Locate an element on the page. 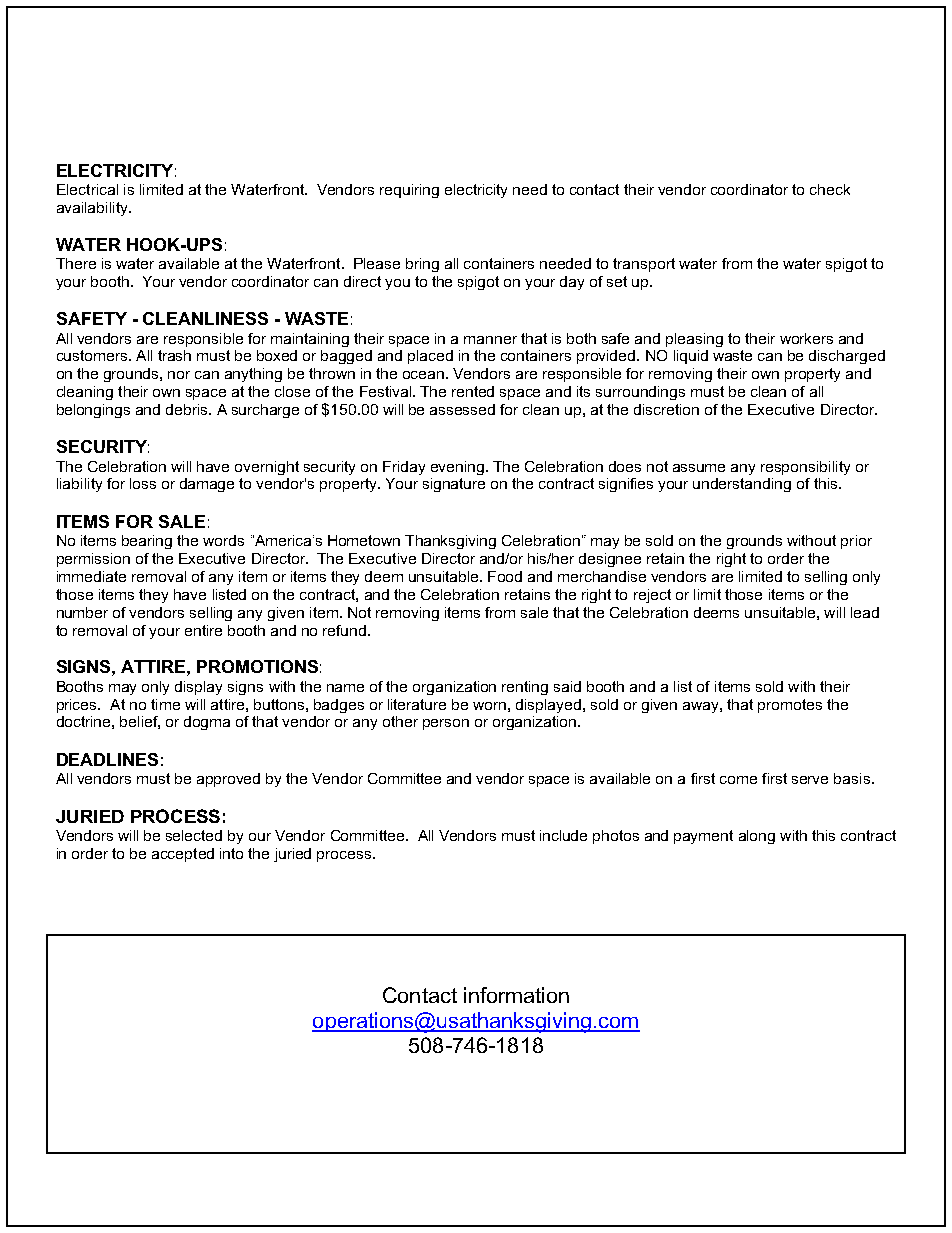 This page has width=952, height=1233. come is located at coordinates (738, 780).
